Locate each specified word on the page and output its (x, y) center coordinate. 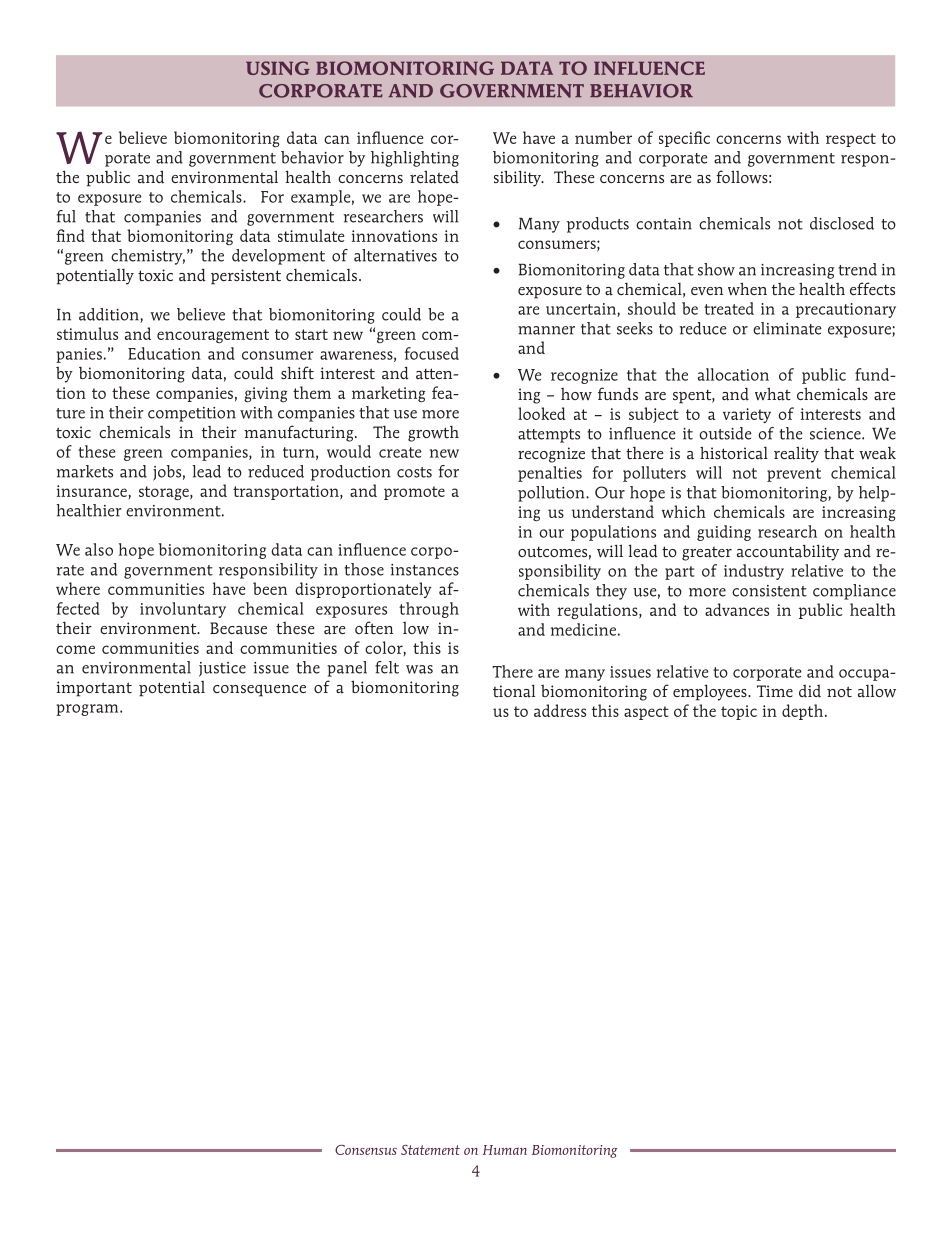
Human (505, 1150)
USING (278, 68)
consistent (769, 591)
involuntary (183, 610)
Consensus (366, 1150)
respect (851, 140)
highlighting (415, 159)
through (429, 610)
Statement (430, 1150)
